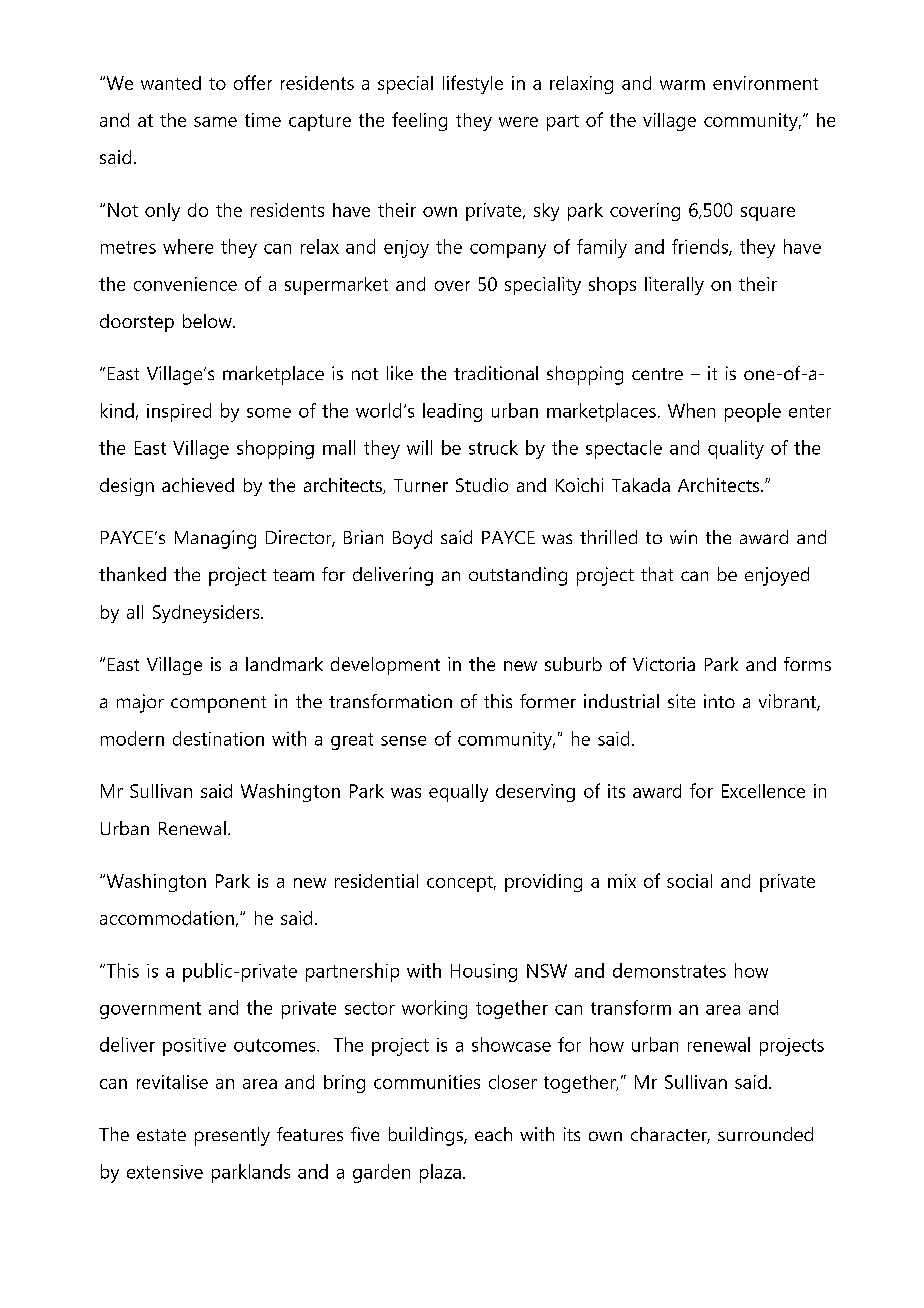 The height and width of the screenshot is (1308, 924). What do you see at coordinates (215, 122) in the screenshot?
I see `same` at bounding box center [215, 122].
